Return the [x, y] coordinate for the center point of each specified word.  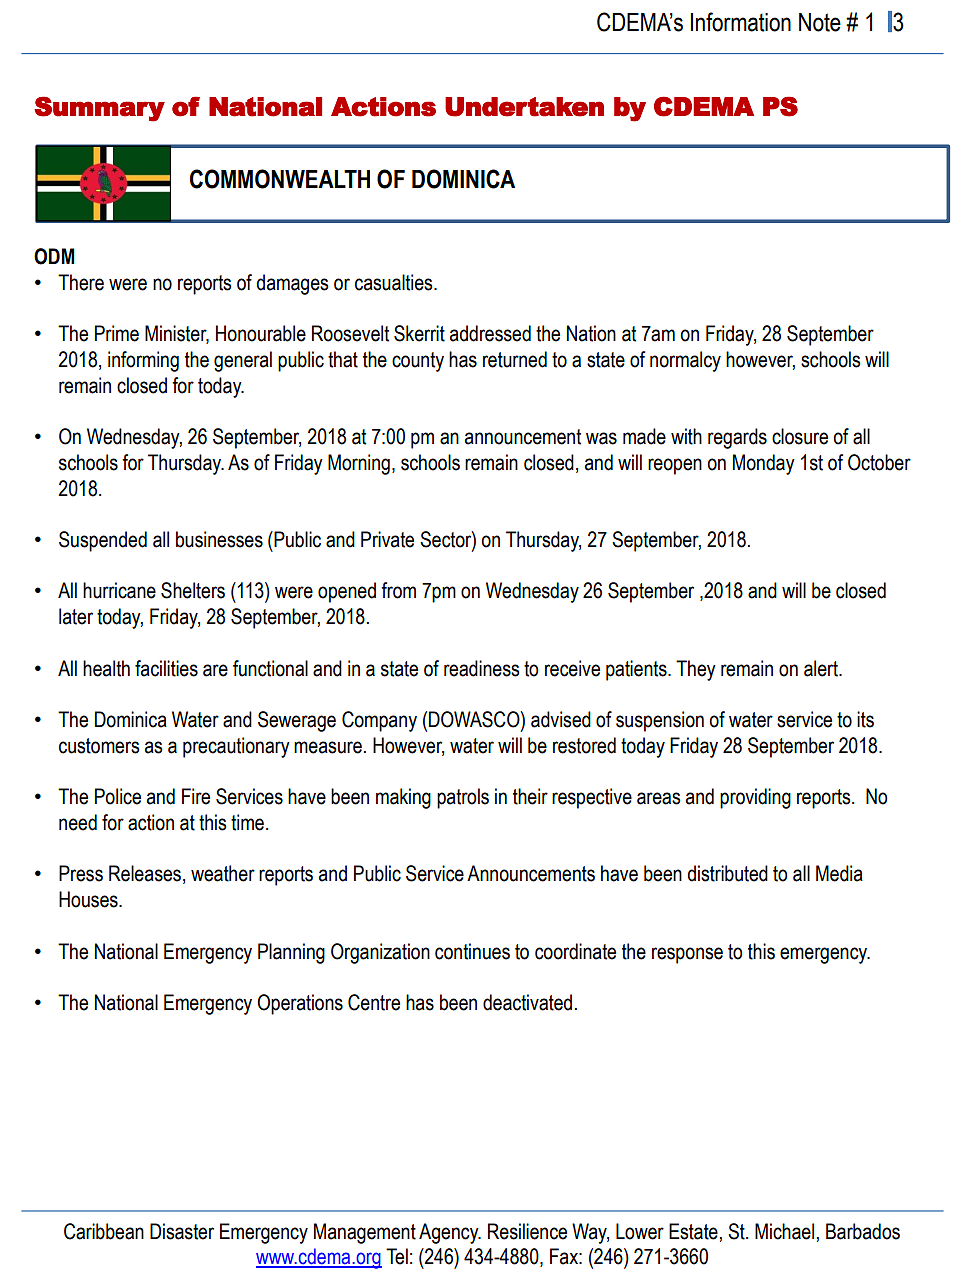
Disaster [182, 1231]
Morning [359, 464]
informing [143, 361]
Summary [99, 109]
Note [820, 22]
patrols [463, 798]
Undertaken [524, 107]
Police [118, 796]
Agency [450, 1233]
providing [755, 798]
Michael [784, 1231]
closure [800, 436]
